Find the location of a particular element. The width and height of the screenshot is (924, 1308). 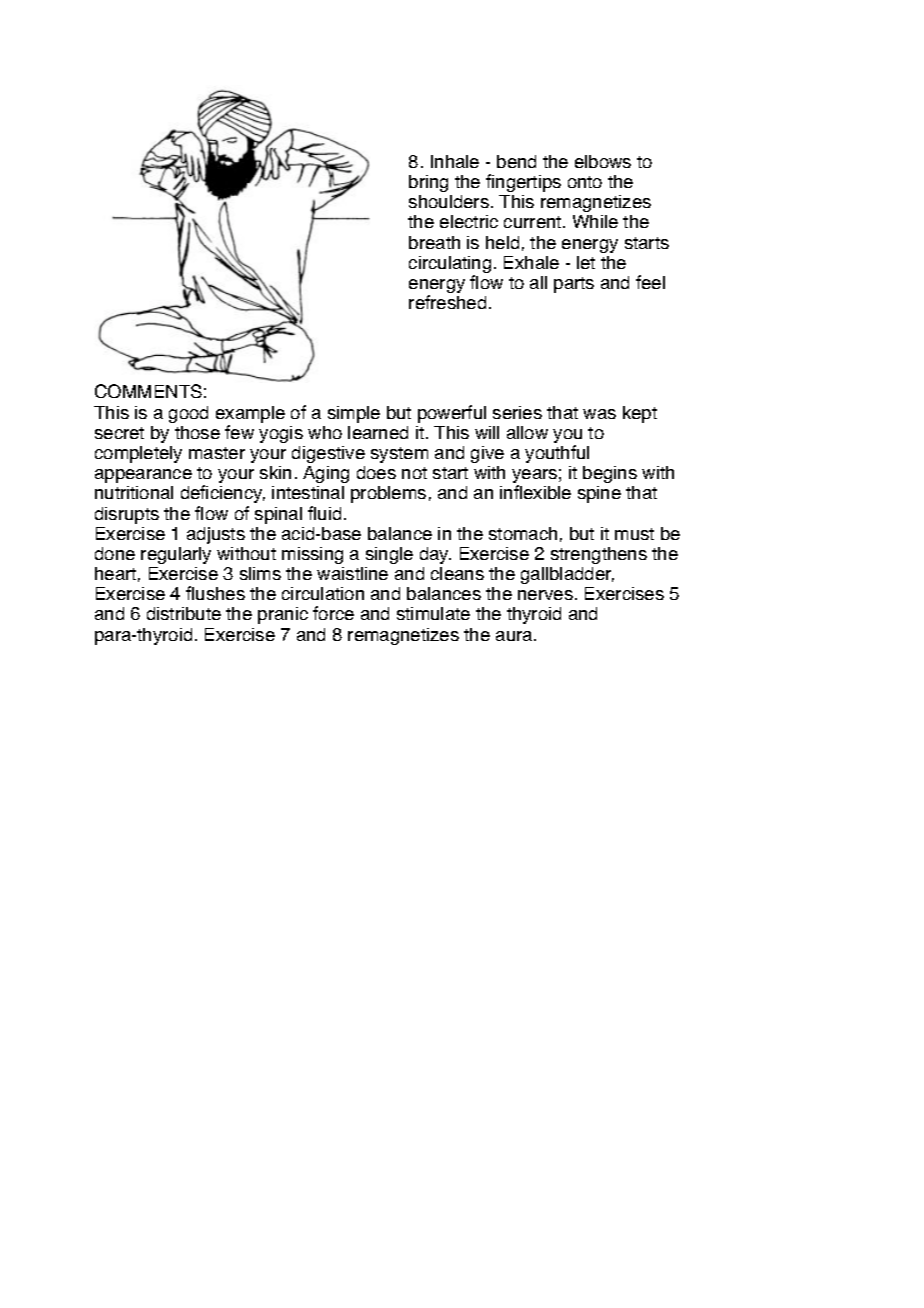

bring is located at coordinates (428, 183).
